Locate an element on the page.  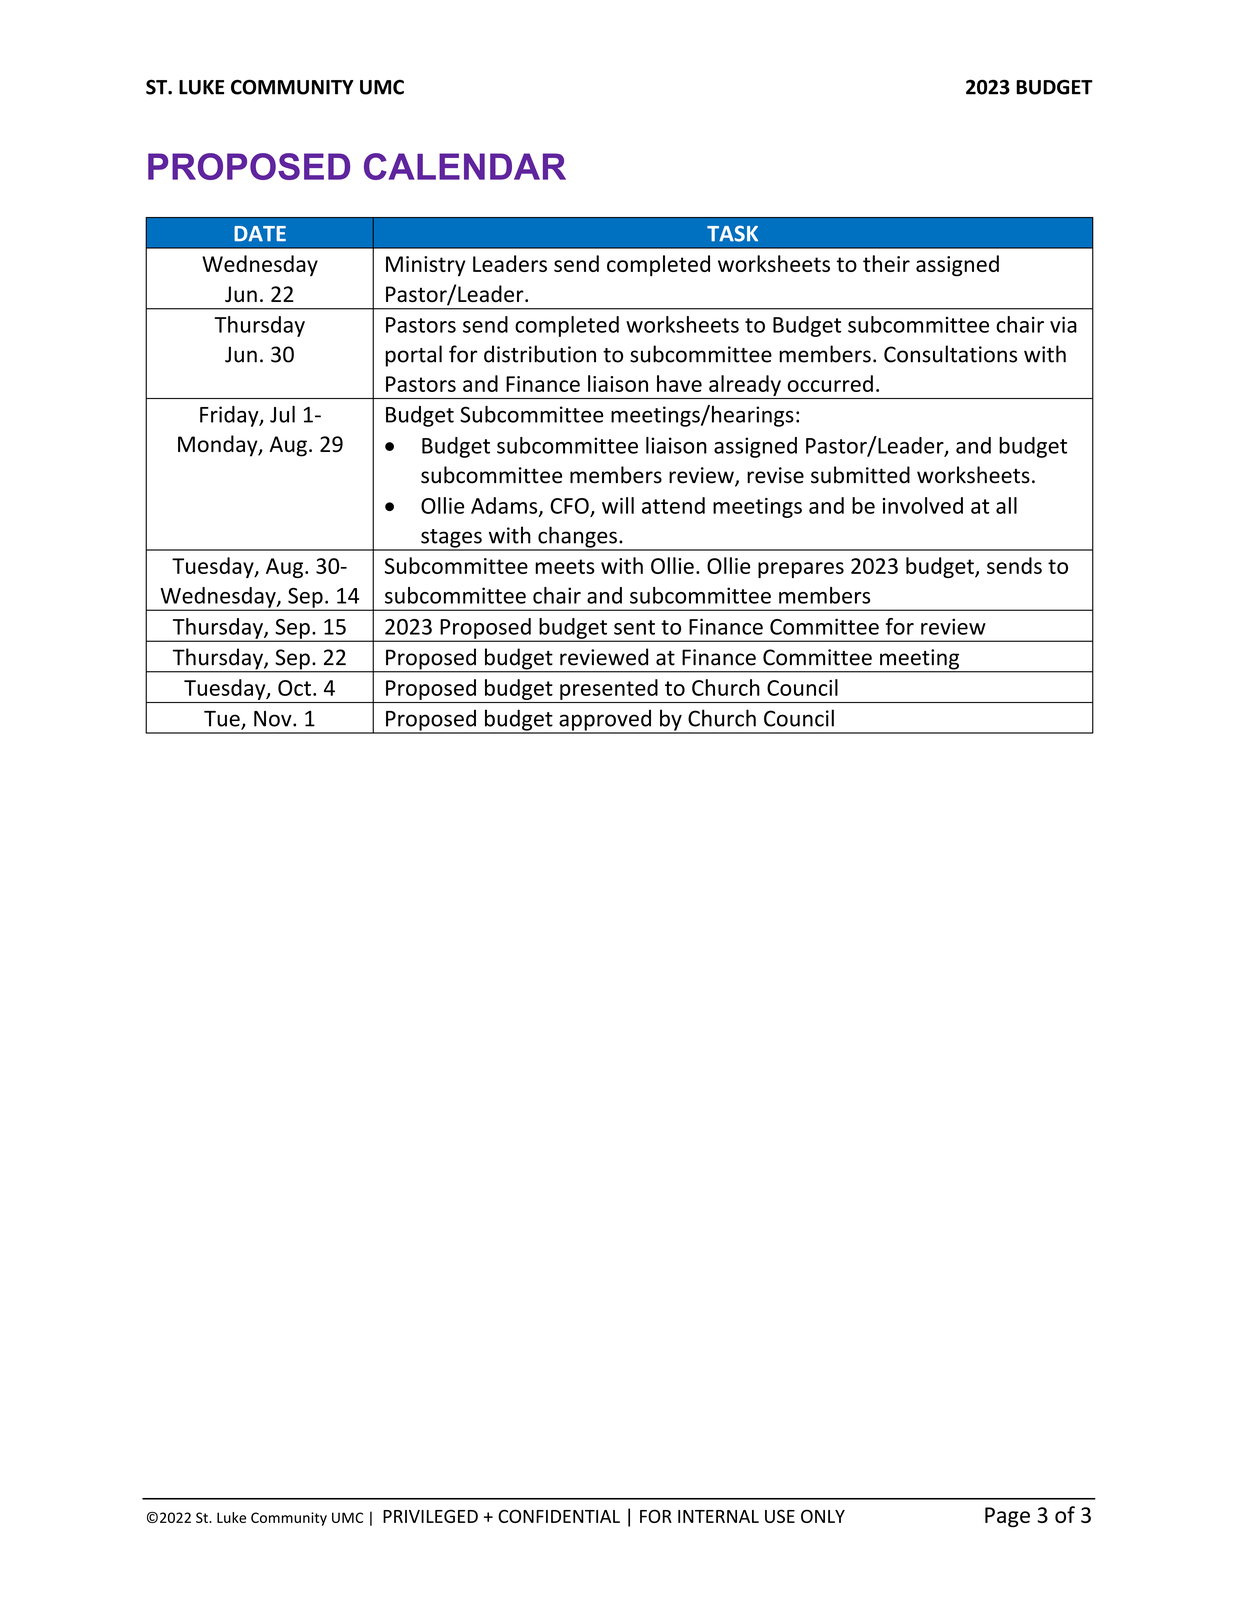
their is located at coordinates (886, 263).
